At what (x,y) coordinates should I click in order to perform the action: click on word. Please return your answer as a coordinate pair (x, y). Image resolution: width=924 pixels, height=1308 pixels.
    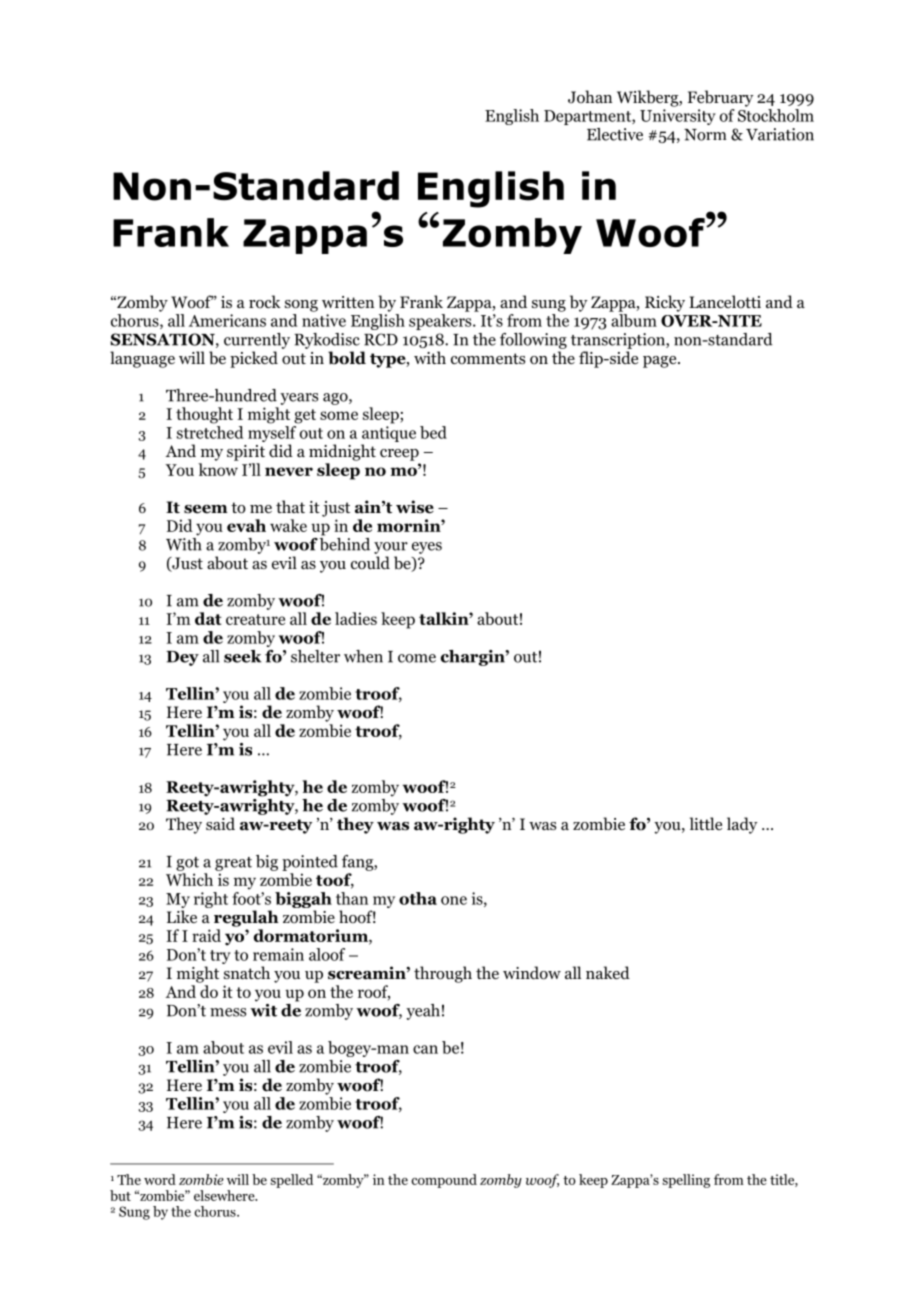
    Looking at the image, I should click on (160, 1179).
